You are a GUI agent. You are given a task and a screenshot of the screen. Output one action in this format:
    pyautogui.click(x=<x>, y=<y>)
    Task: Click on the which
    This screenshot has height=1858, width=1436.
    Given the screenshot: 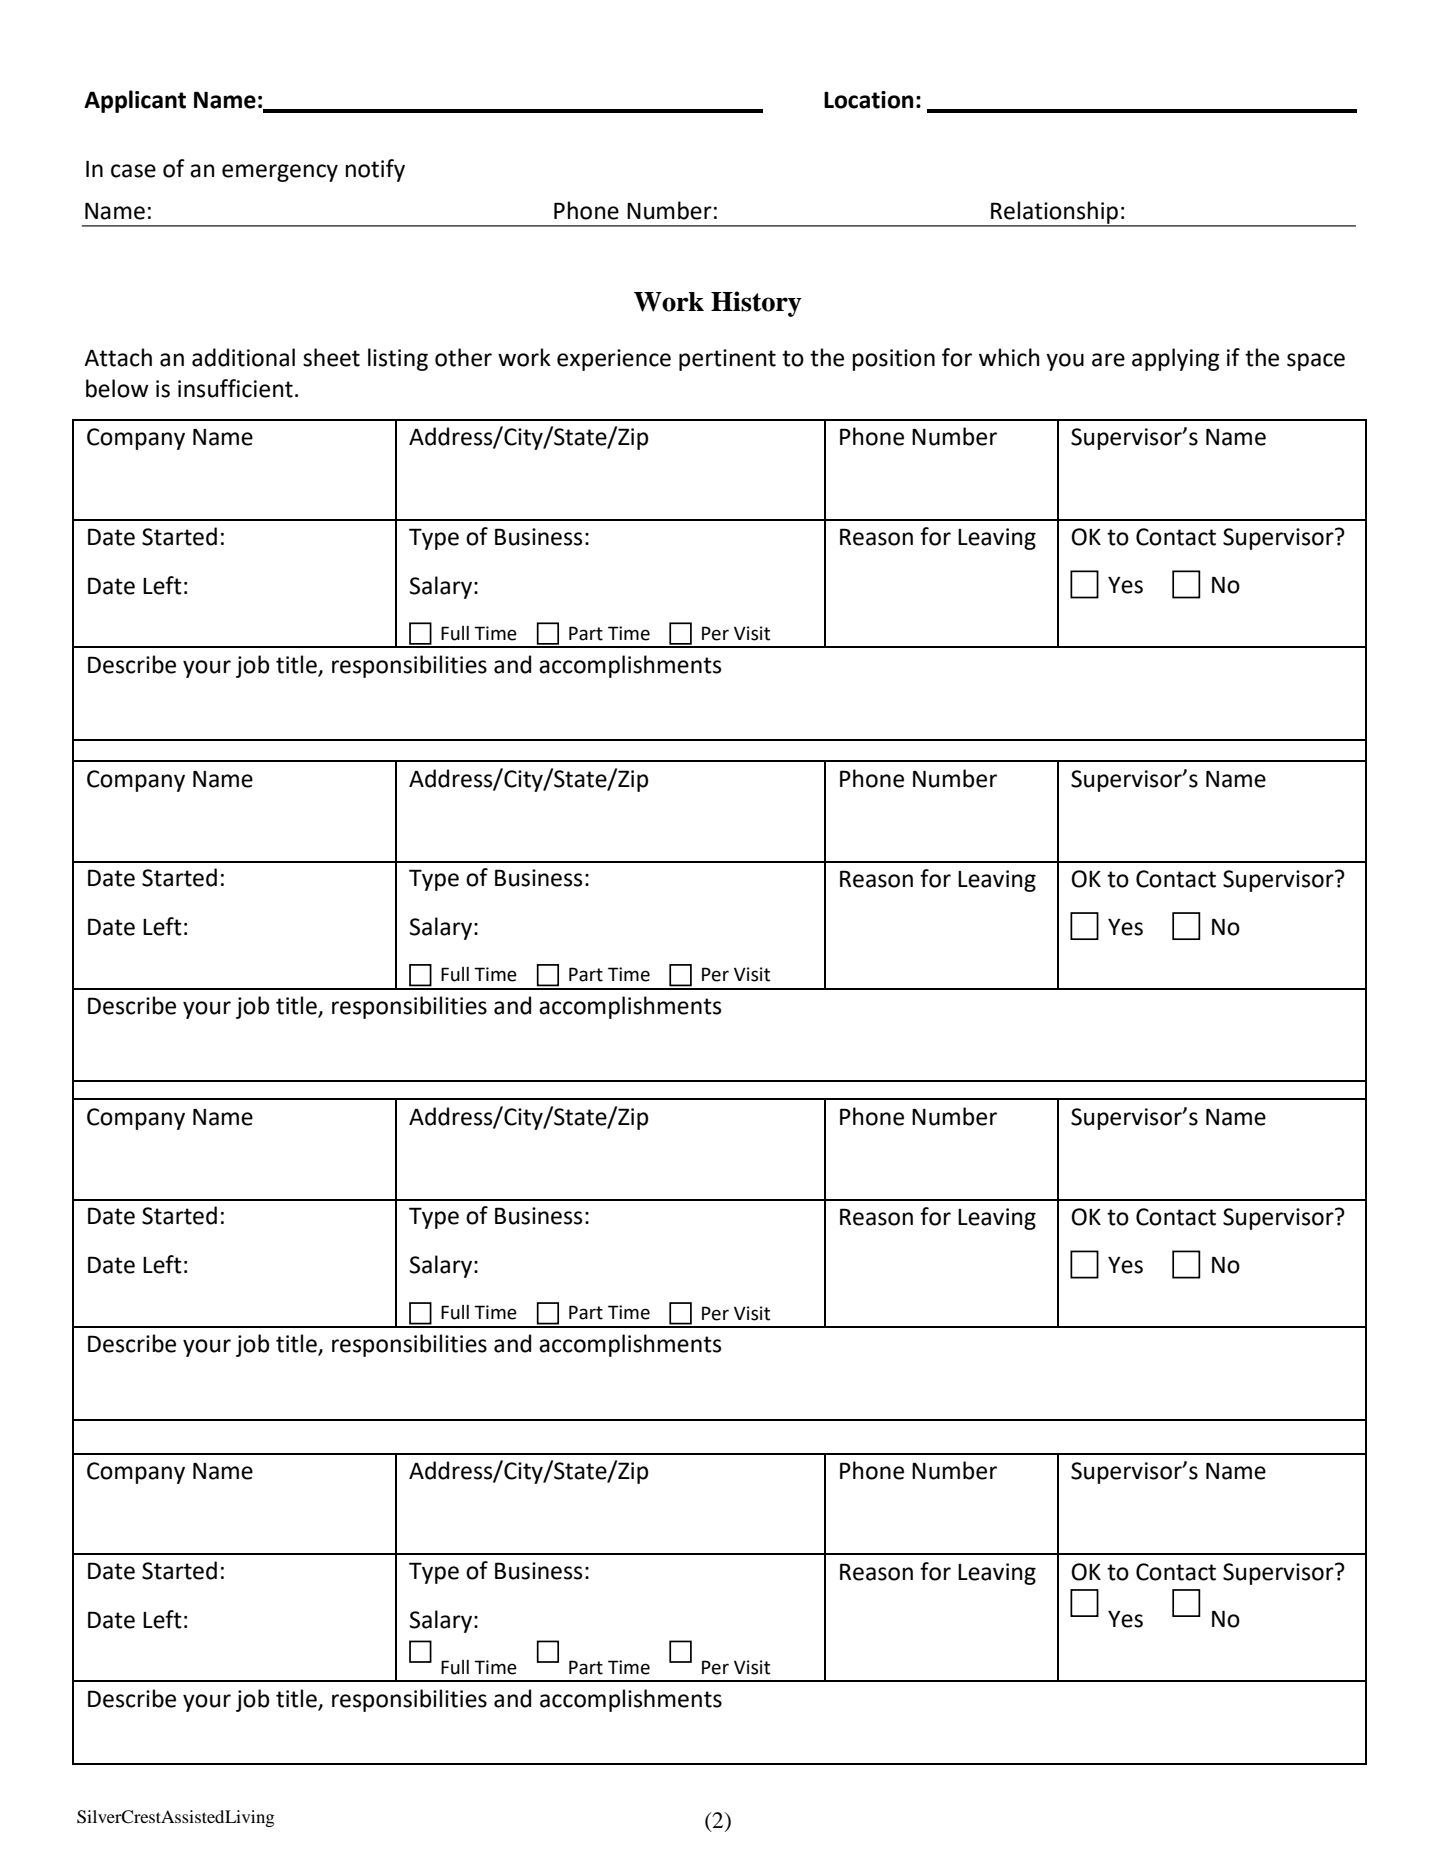 What is the action you would take?
    pyautogui.click(x=1009, y=357)
